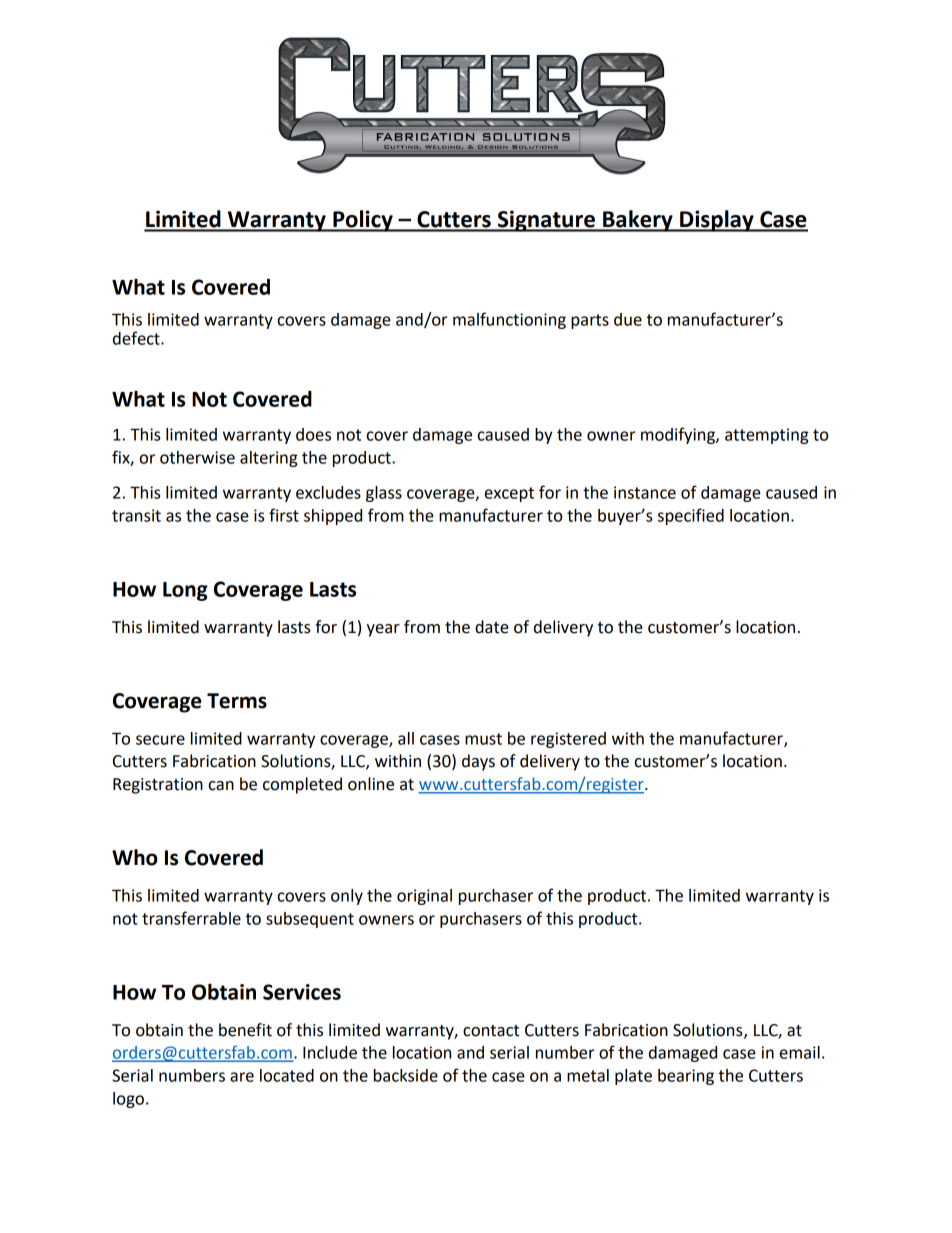  I want to click on Signature, so click(546, 221).
